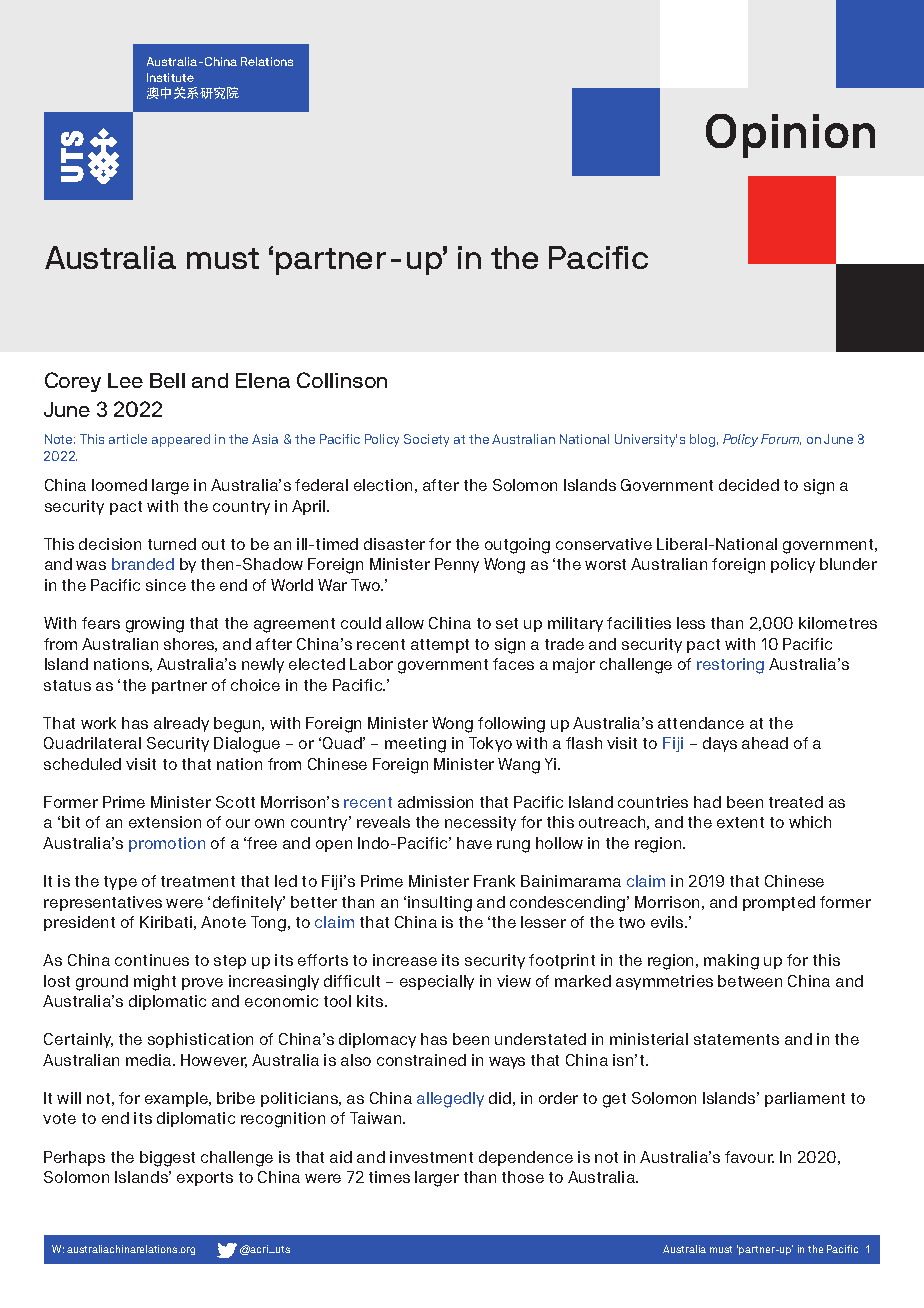  Describe the element at coordinates (431, 1157) in the screenshot. I see `investment` at that location.
